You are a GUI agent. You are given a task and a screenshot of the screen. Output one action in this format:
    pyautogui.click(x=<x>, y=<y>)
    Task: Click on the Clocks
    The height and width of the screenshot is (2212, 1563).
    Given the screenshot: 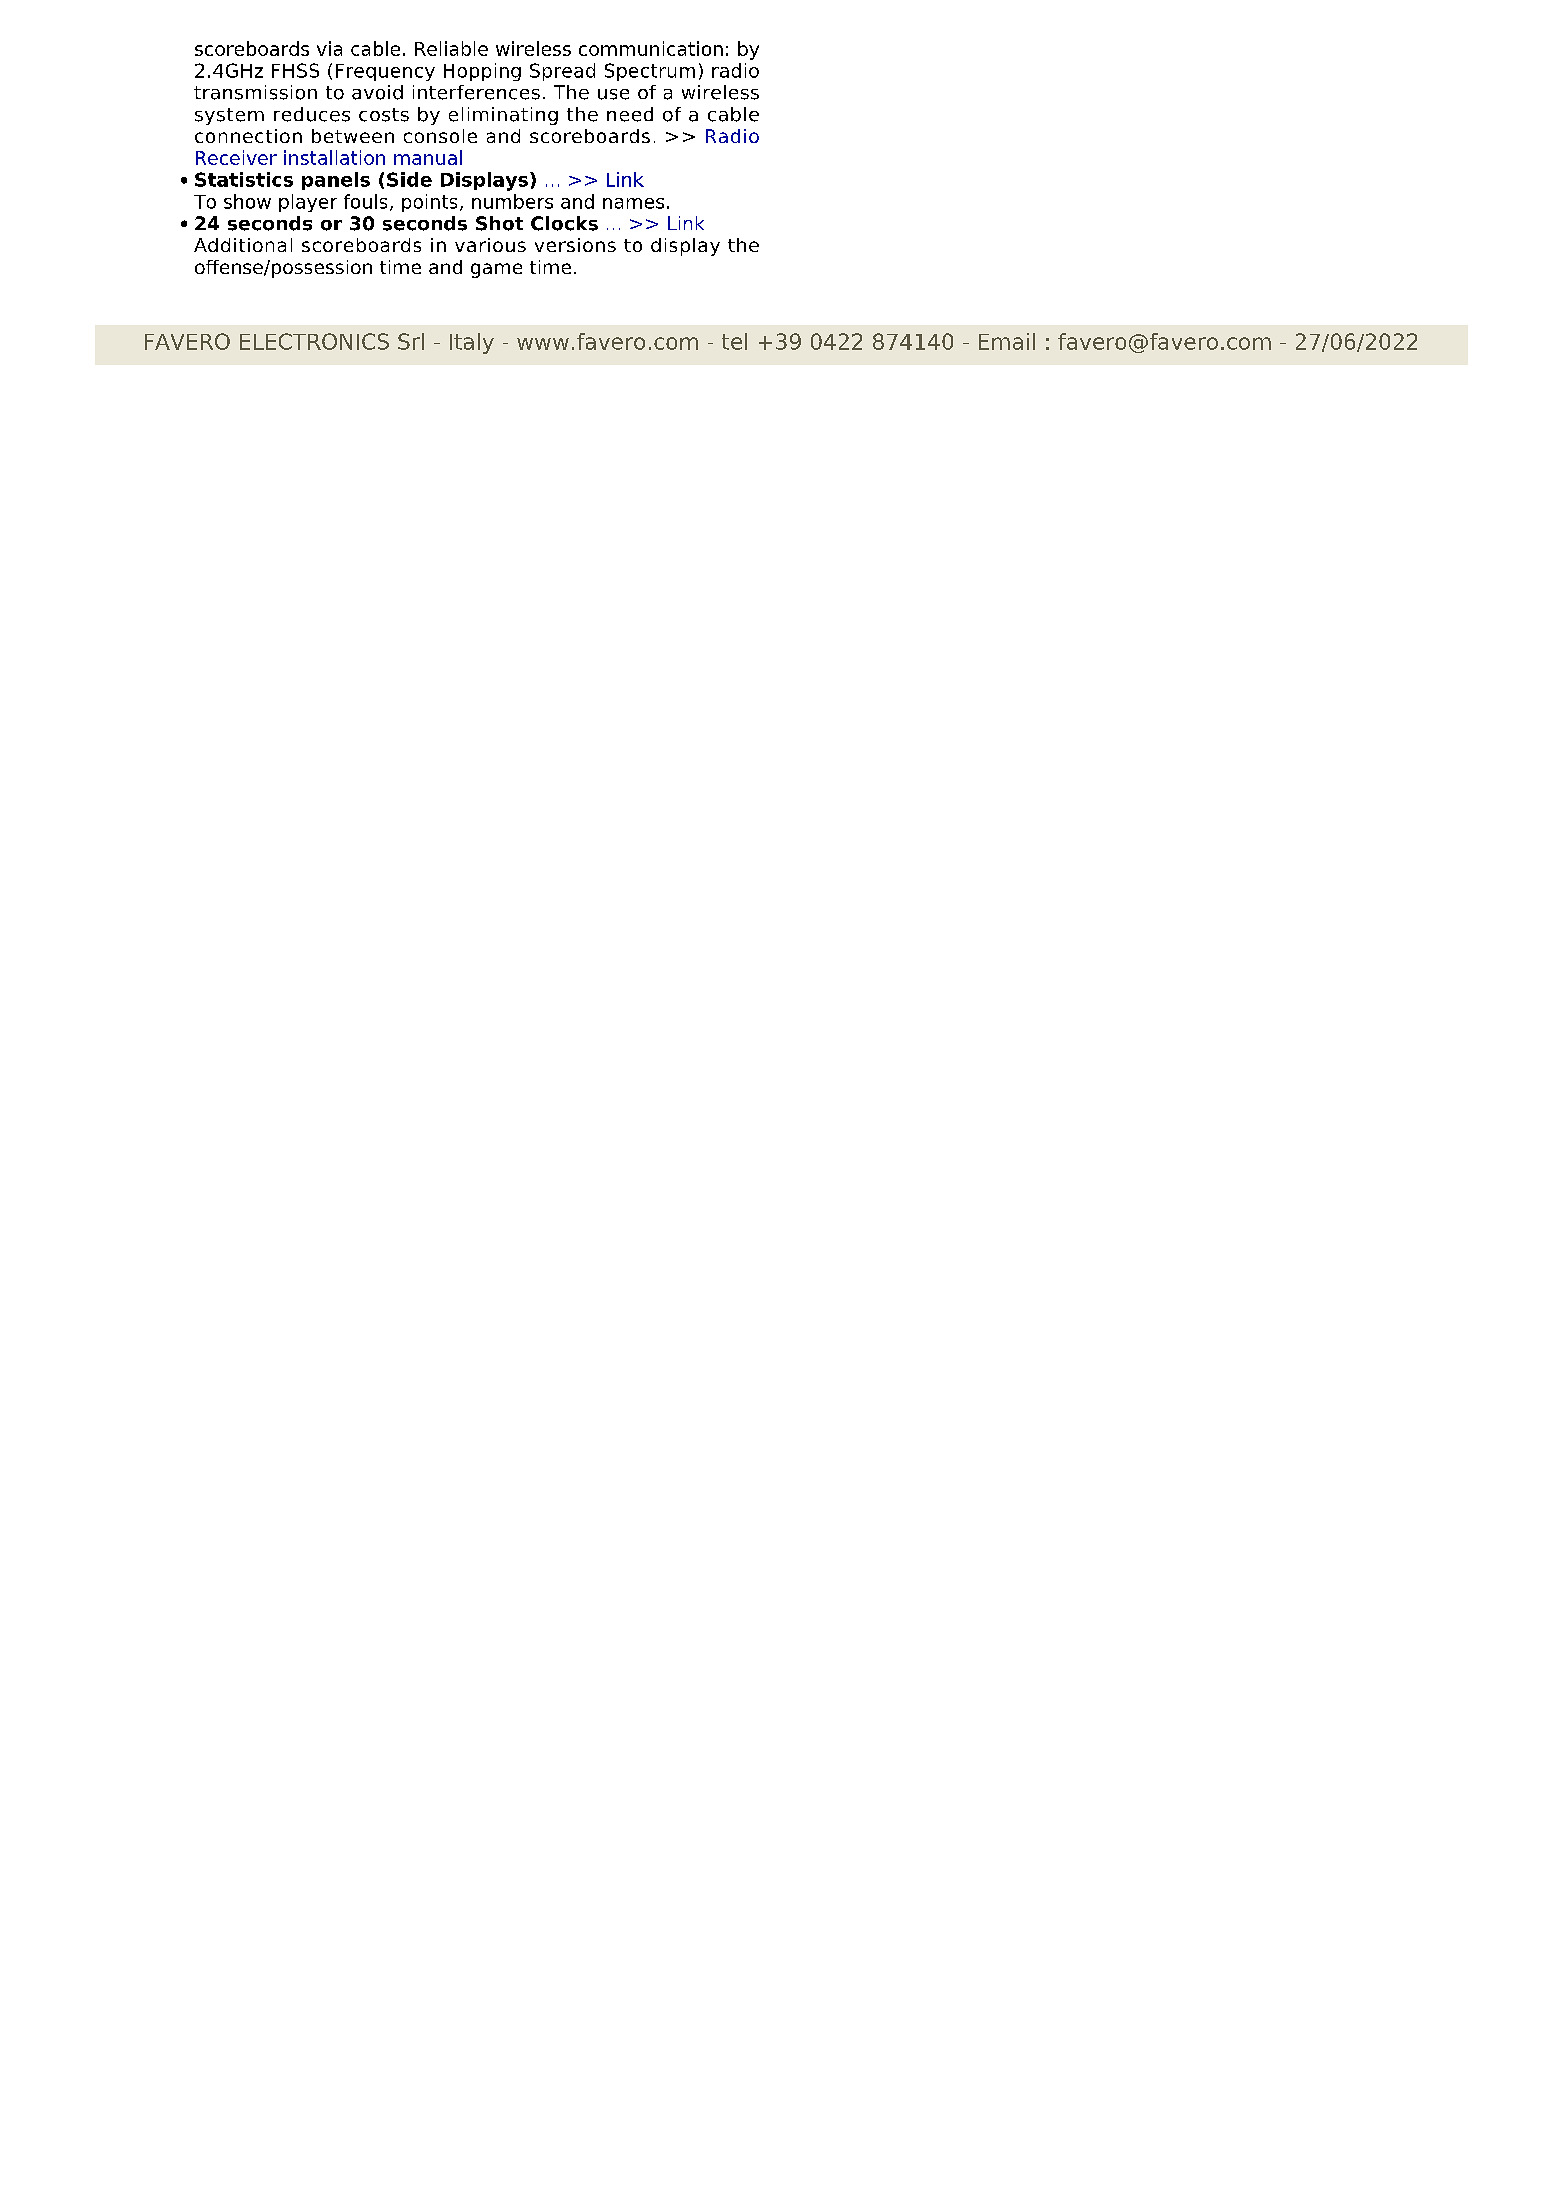 What is the action you would take?
    pyautogui.click(x=564, y=223)
